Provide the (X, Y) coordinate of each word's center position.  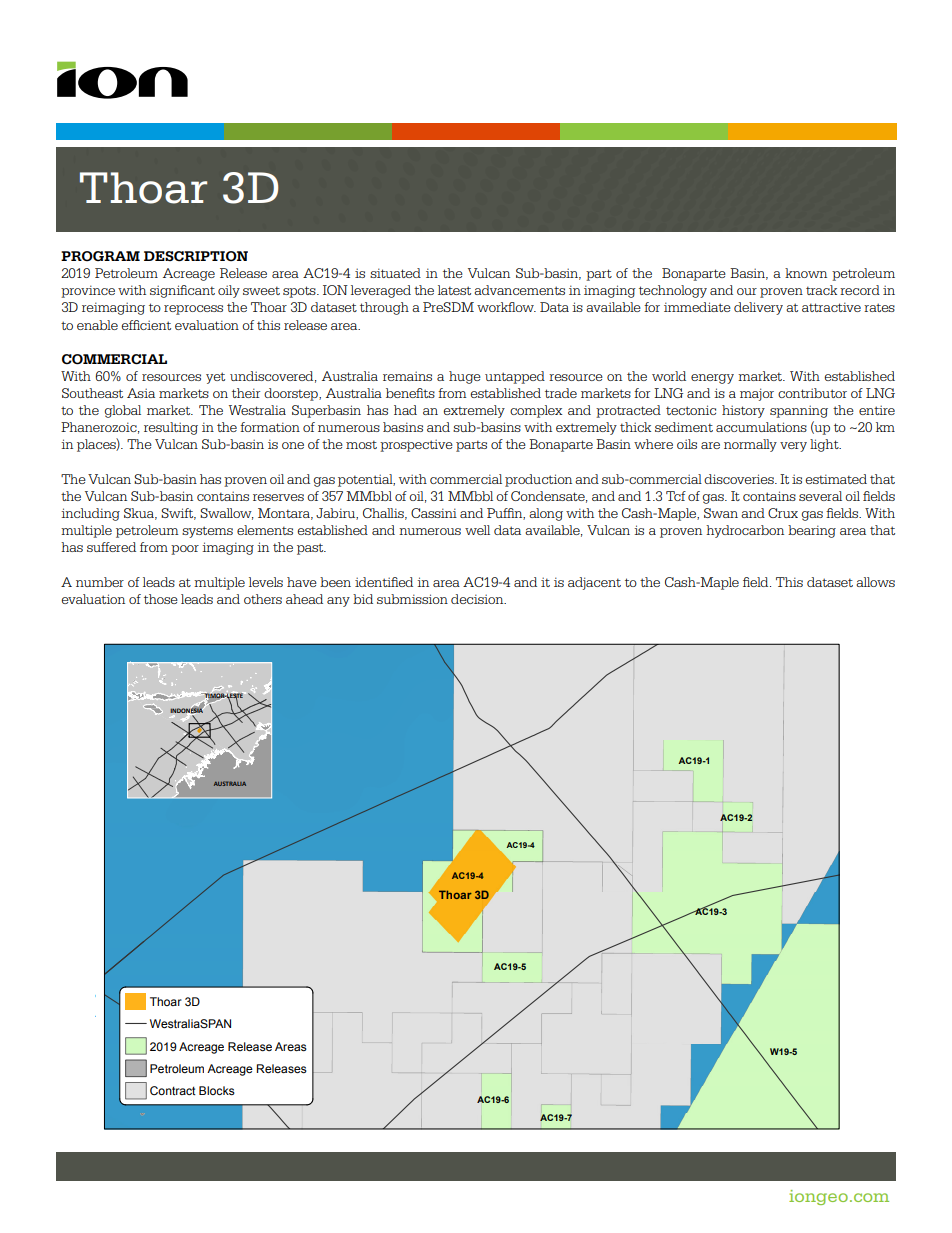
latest (454, 290)
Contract (173, 1090)
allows (875, 582)
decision (478, 599)
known (806, 273)
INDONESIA (187, 710)
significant (182, 291)
